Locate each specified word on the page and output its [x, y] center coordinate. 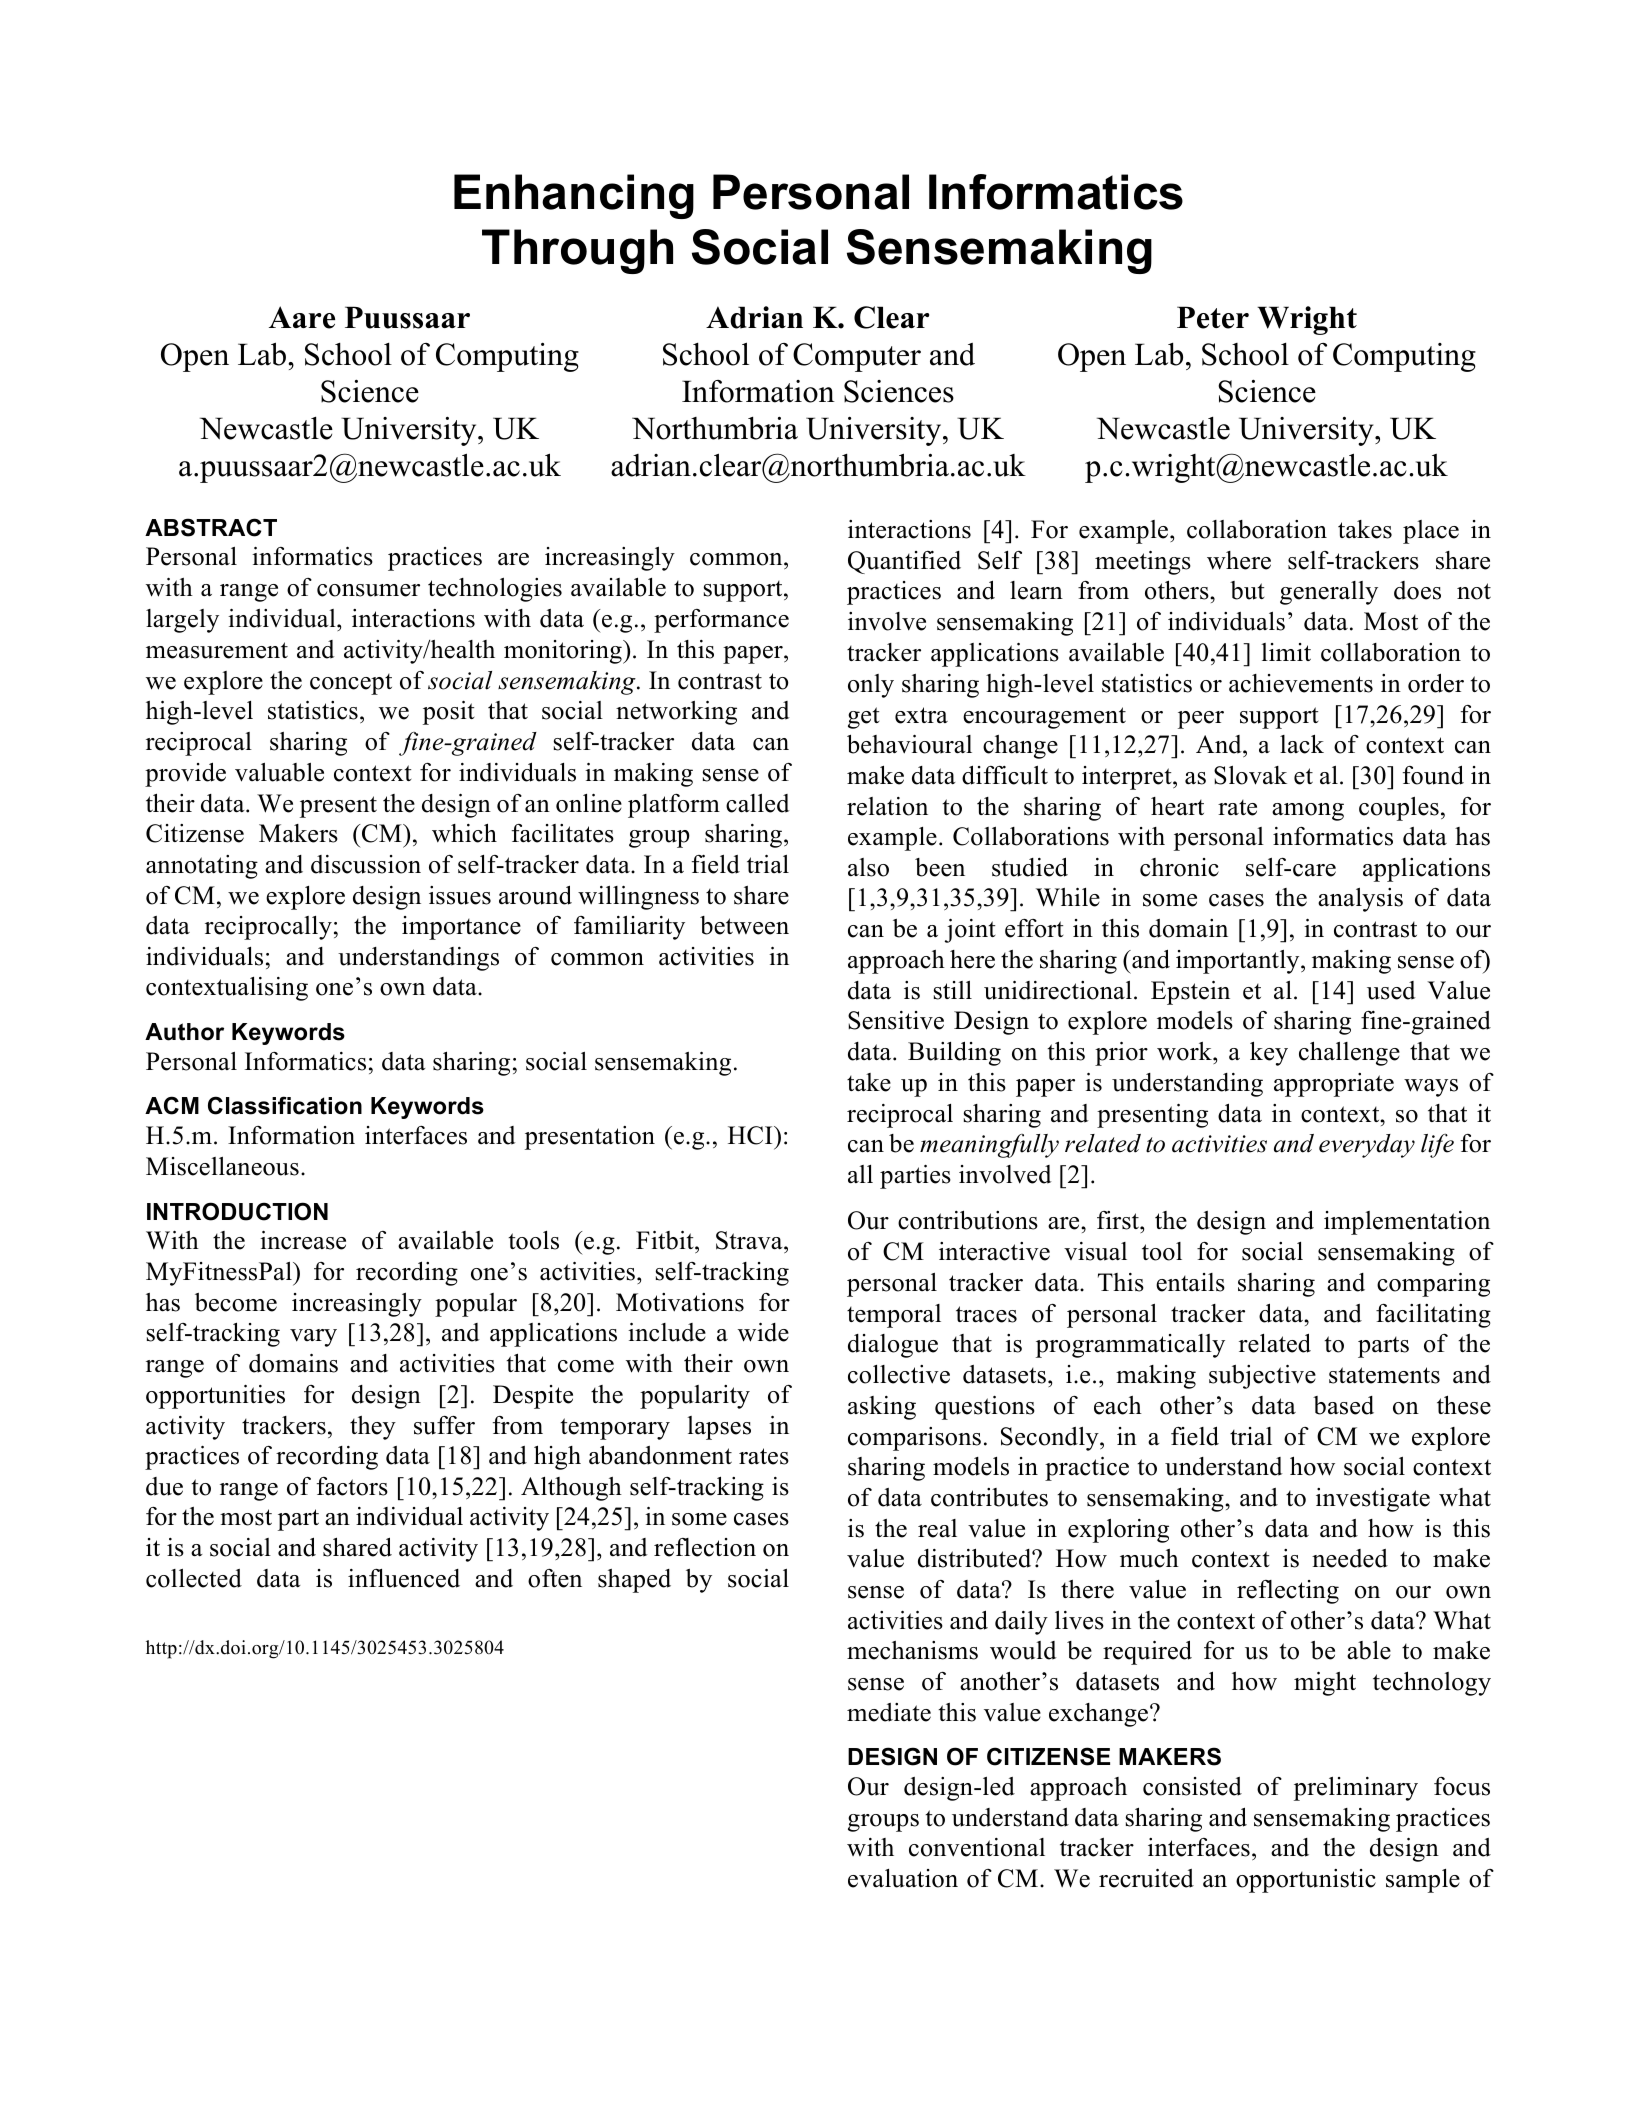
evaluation [903, 1878]
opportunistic [1306, 1881]
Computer [857, 357]
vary [313, 1338]
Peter [1213, 317]
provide [185, 774]
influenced [404, 1578]
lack [1302, 744]
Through [577, 251]
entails [1190, 1282]
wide [763, 1332]
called [758, 803]
